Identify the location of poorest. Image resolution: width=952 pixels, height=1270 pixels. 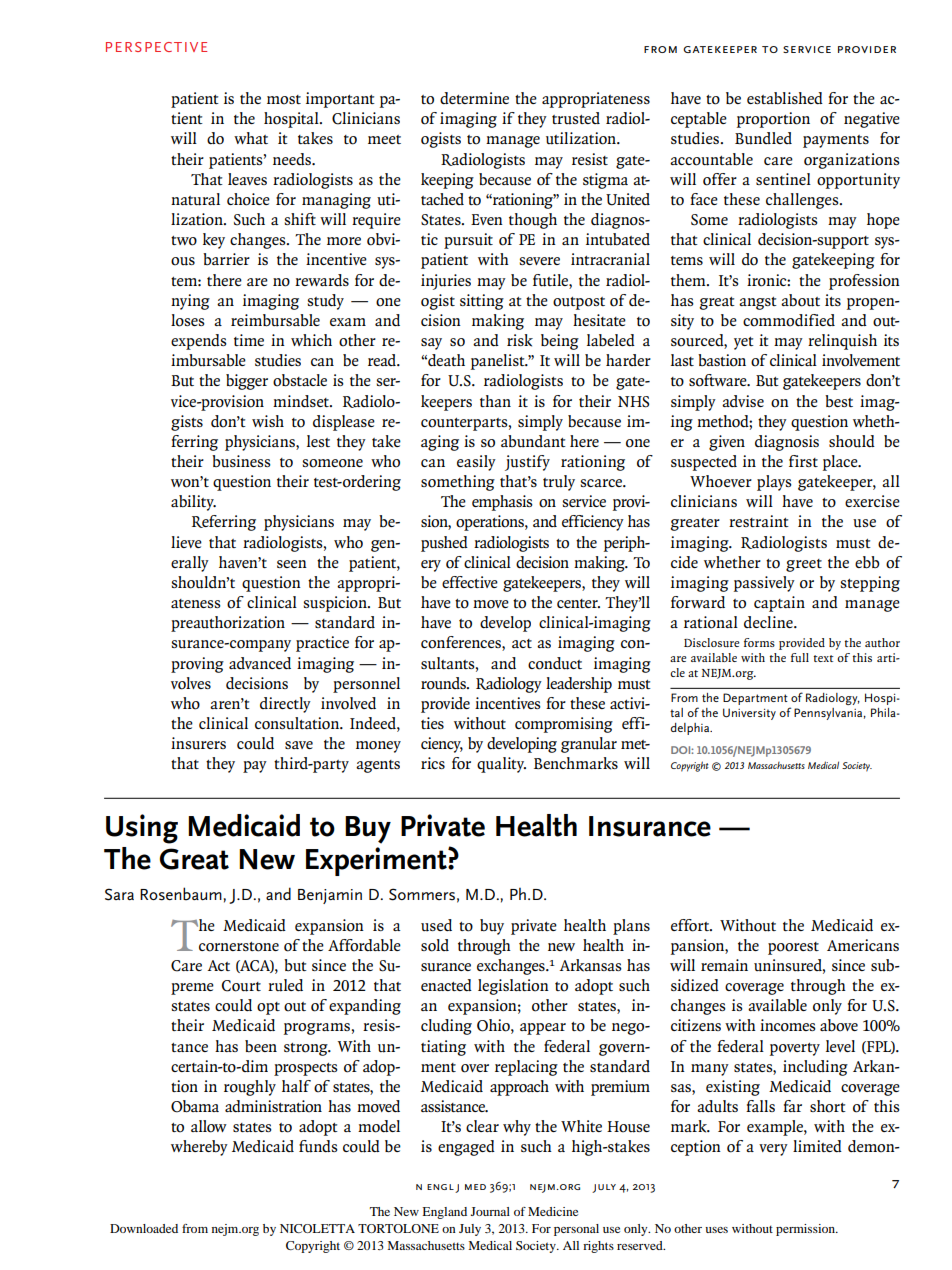
(793, 948).
